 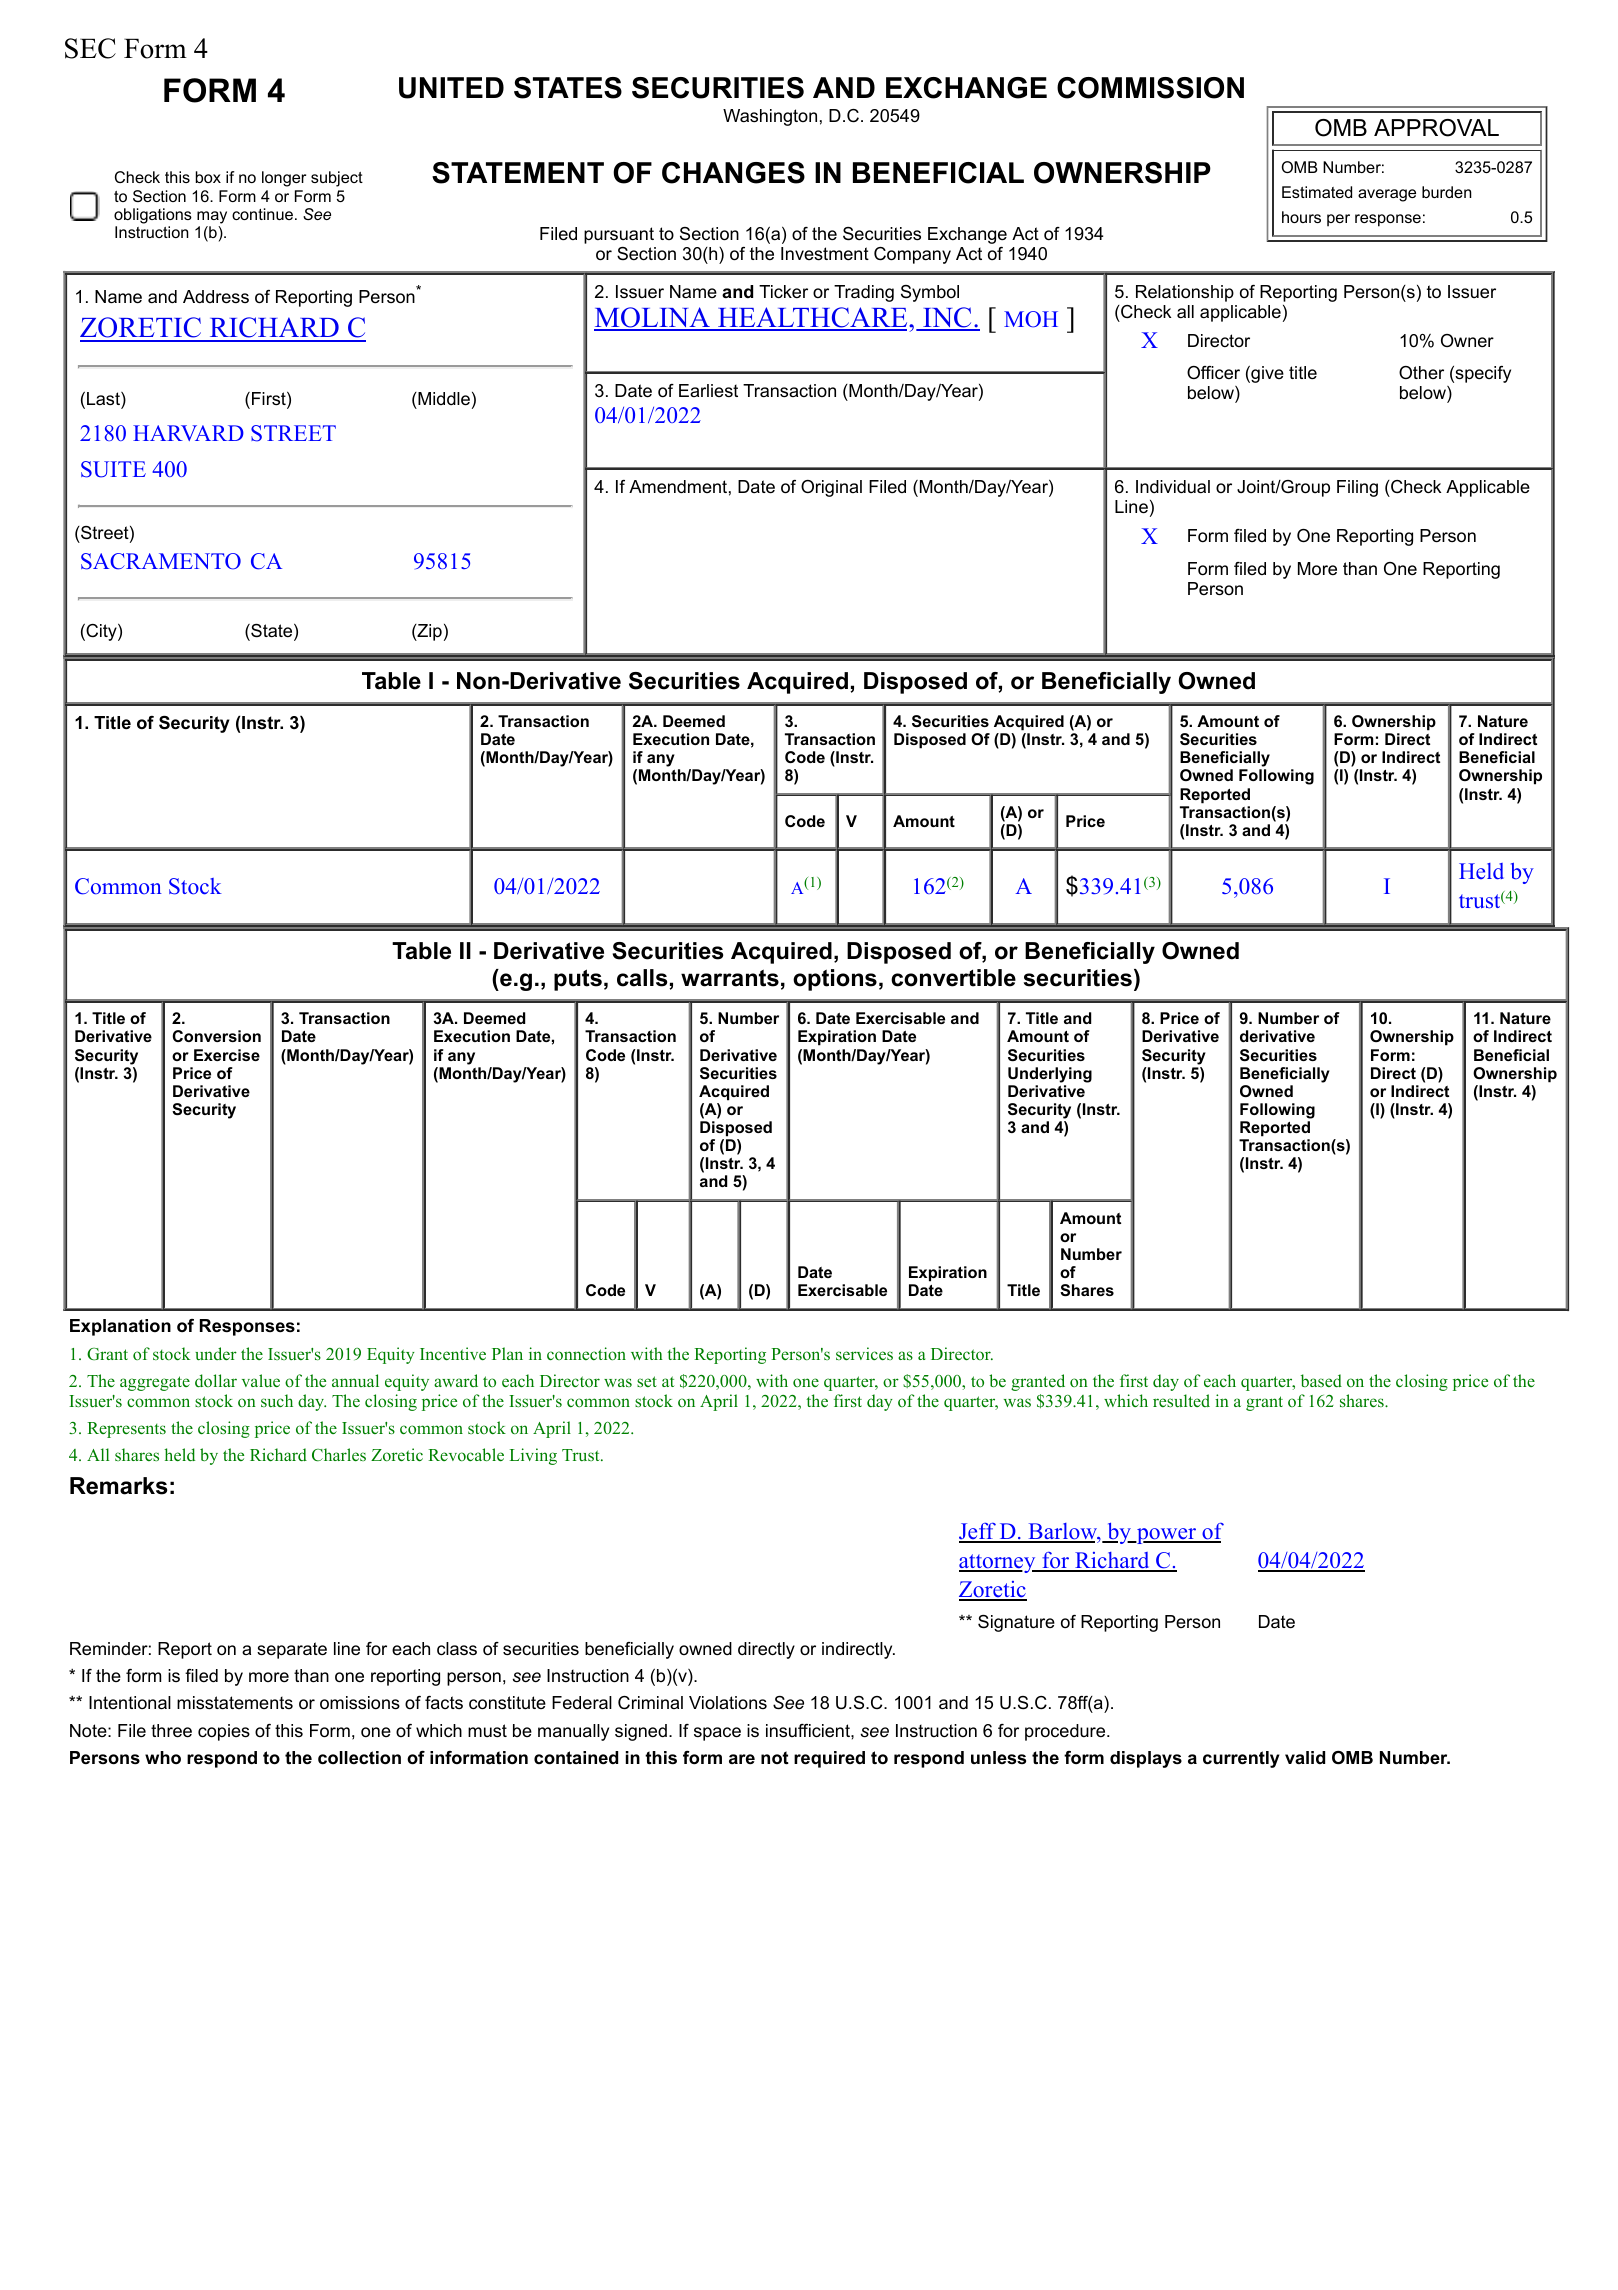 What do you see at coordinates (864, 1353) in the image?
I see `services` at bounding box center [864, 1353].
